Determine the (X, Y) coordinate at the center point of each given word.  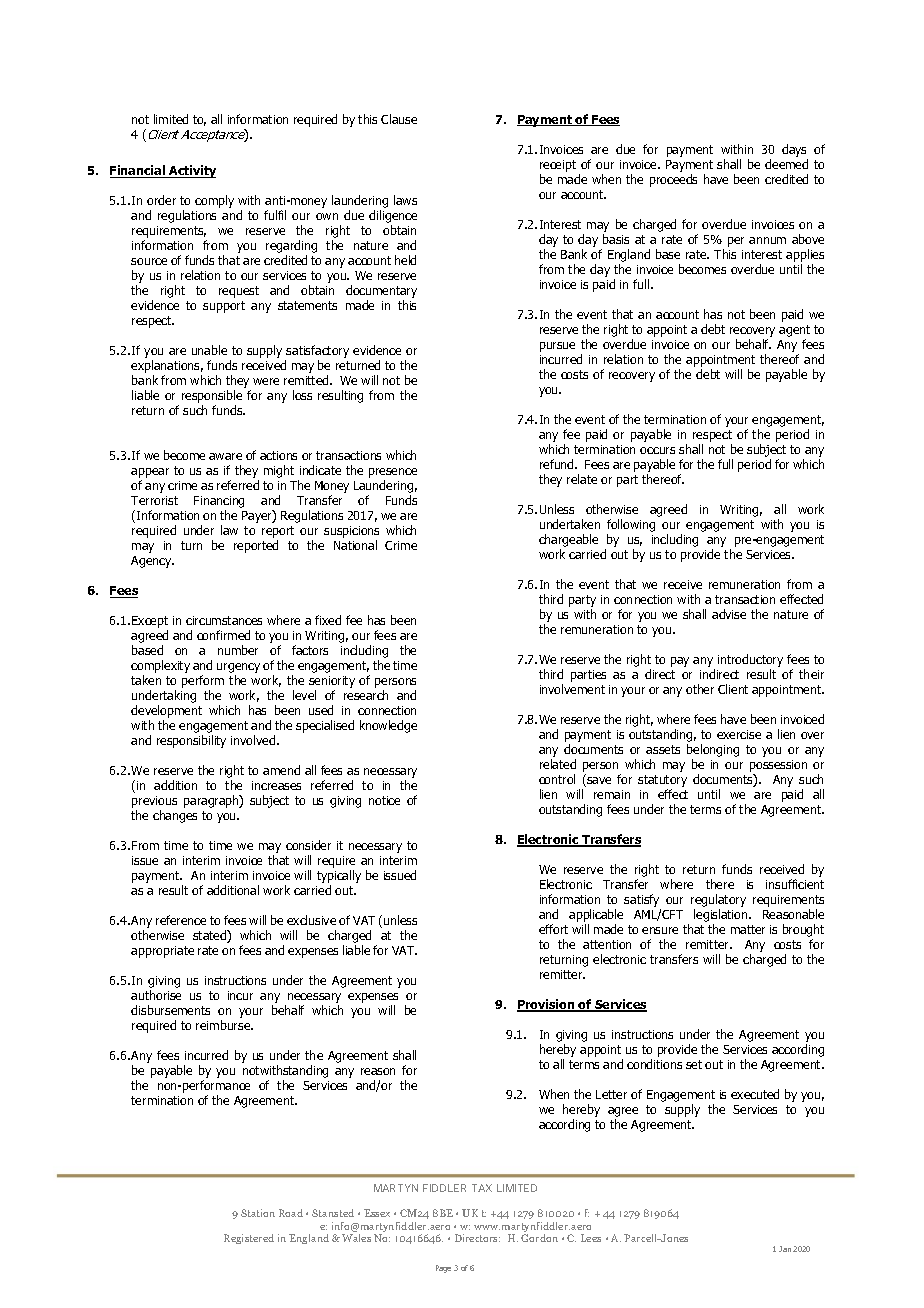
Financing (219, 503)
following (631, 525)
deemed (786, 164)
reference (181, 920)
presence (393, 474)
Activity (191, 171)
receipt (558, 166)
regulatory (718, 900)
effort (553, 929)
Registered (249, 1239)
